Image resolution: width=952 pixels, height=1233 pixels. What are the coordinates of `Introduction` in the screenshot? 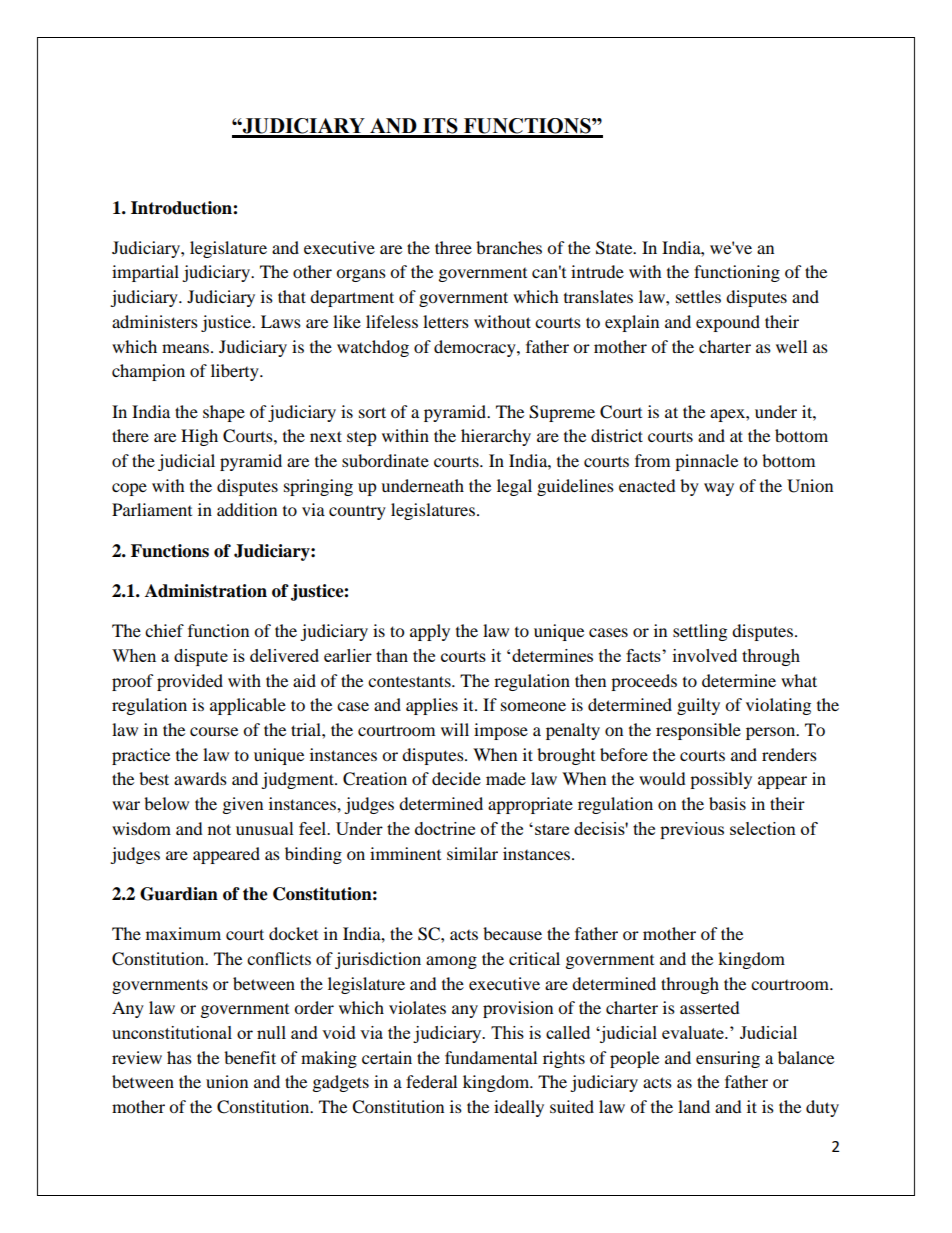 It's located at (182, 208).
